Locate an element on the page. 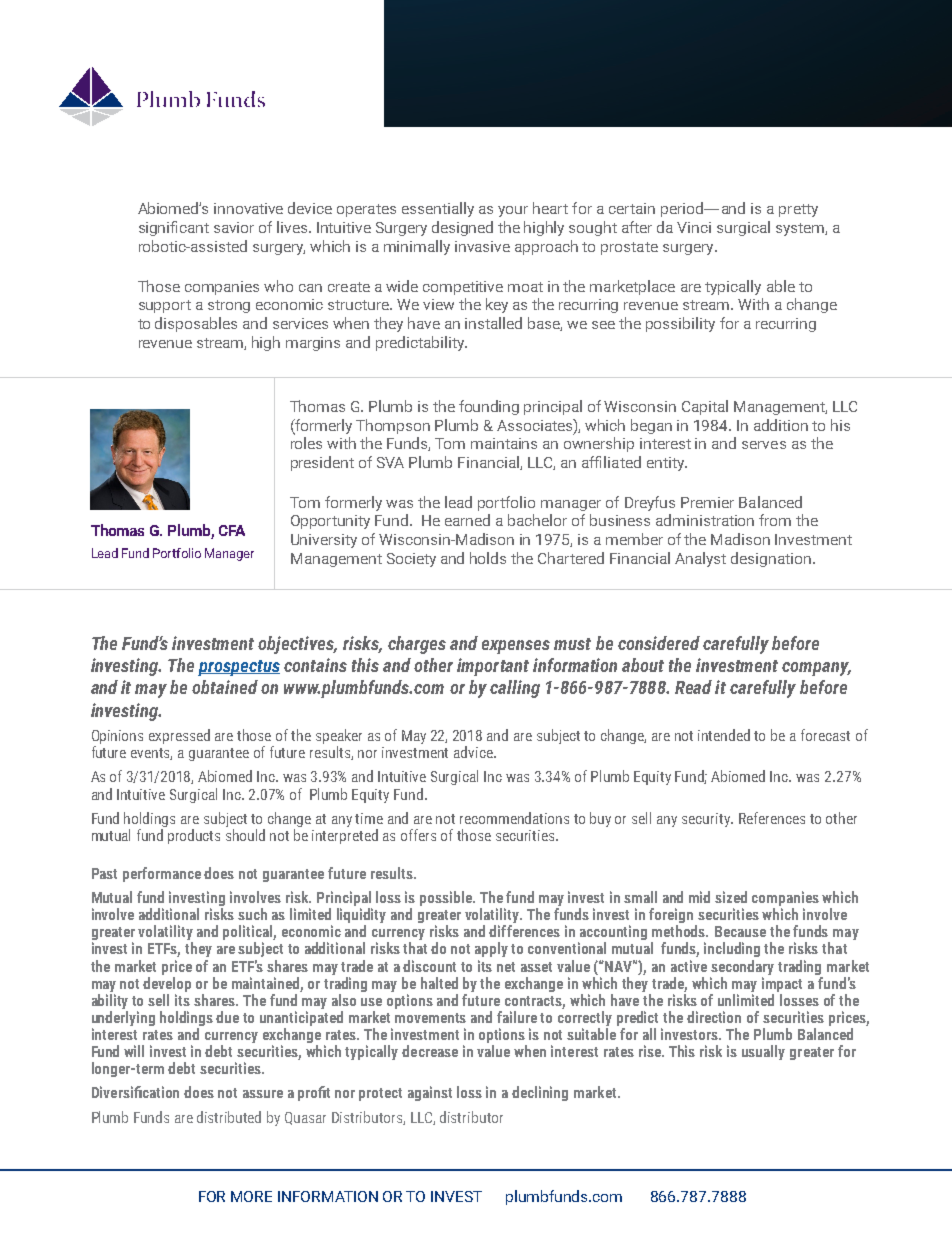 This image has height=1233, width=952. designation is located at coordinates (771, 559).
